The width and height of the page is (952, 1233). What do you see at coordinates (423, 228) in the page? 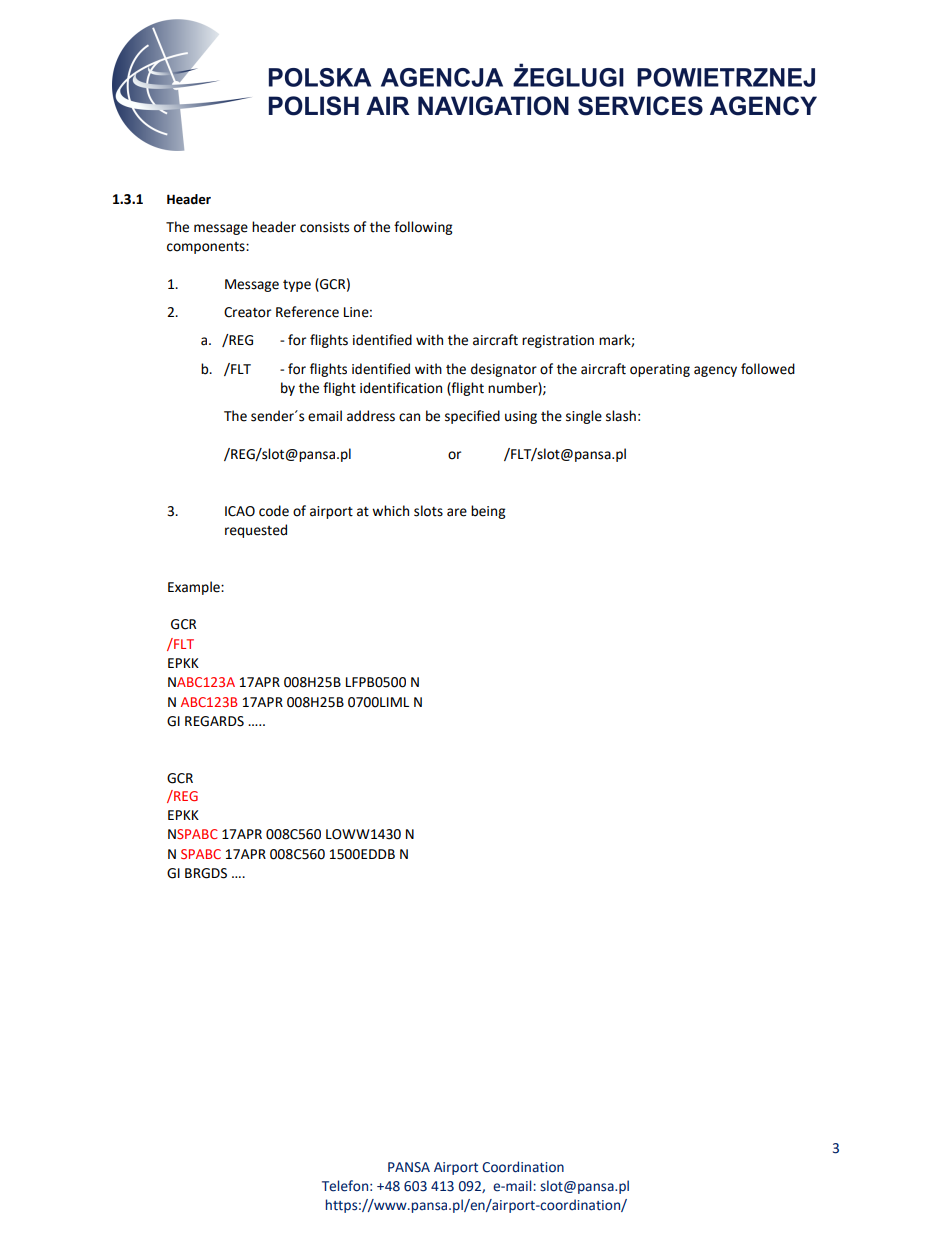
I see `following` at bounding box center [423, 228].
